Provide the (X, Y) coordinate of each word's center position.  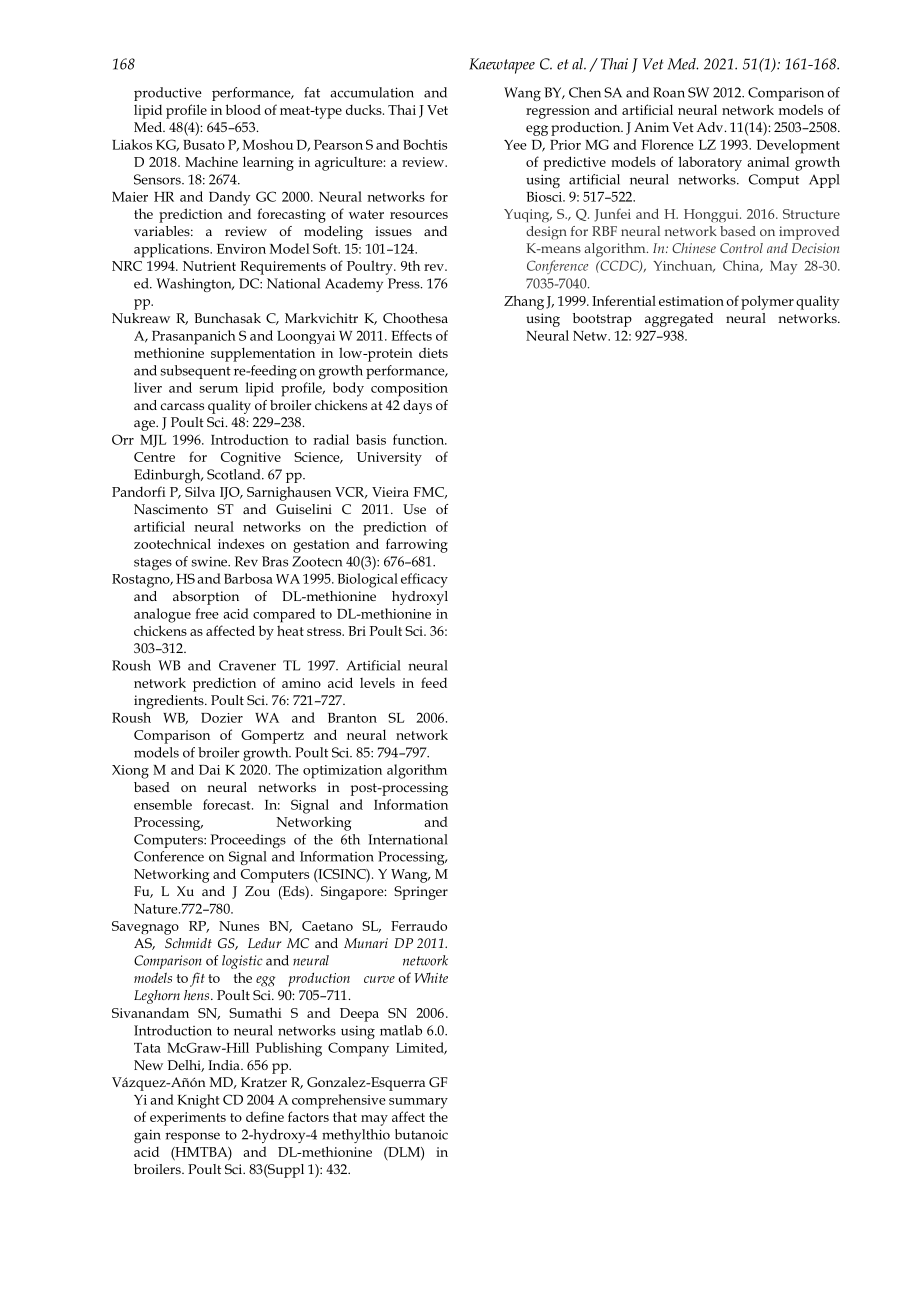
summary (418, 1103)
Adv (711, 127)
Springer (421, 893)
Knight (198, 1101)
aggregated (679, 320)
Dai (209, 770)
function (420, 439)
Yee (515, 145)
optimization (342, 772)
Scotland (235, 474)
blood (243, 109)
